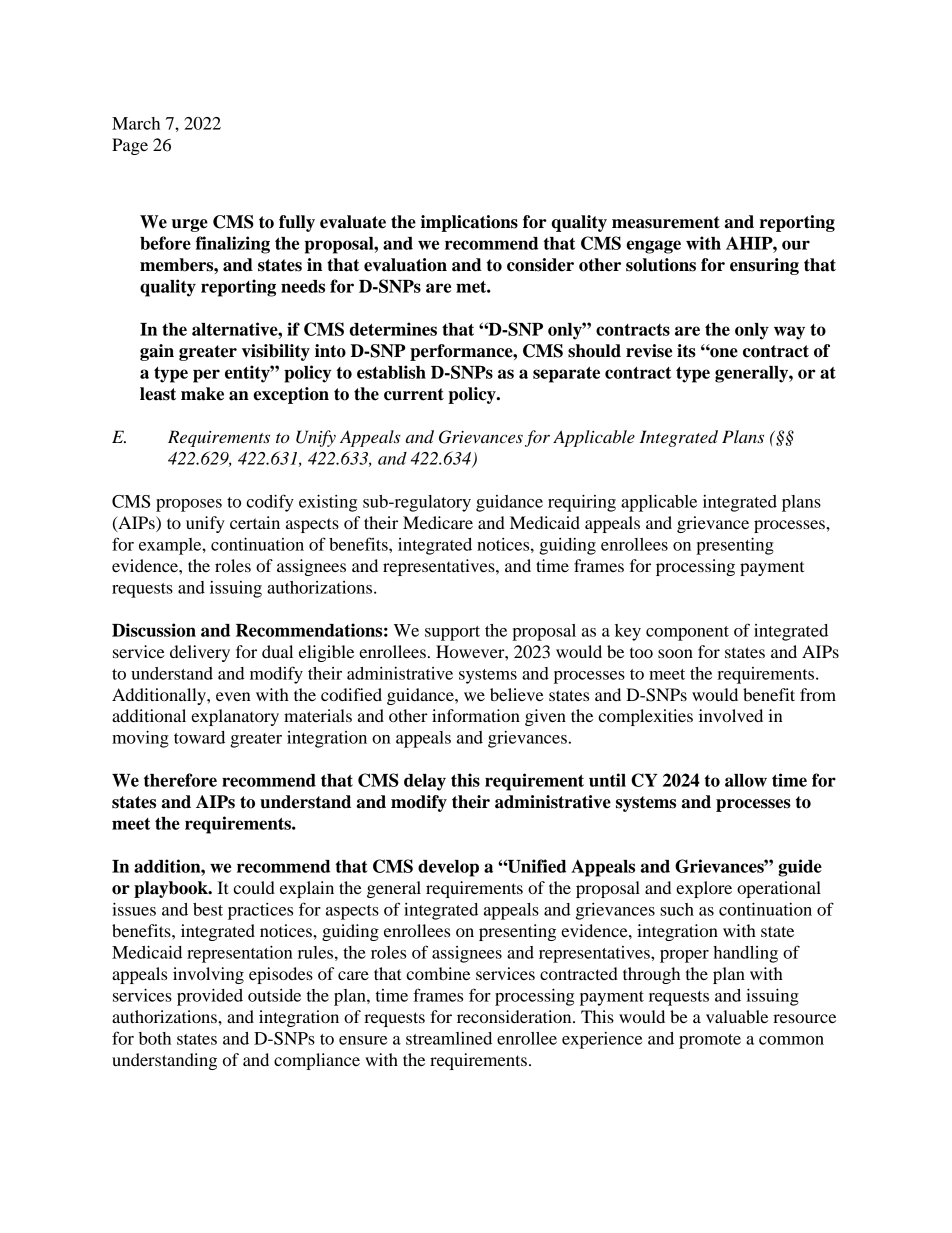  What do you see at coordinates (666, 222) in the document?
I see `measurement` at bounding box center [666, 222].
